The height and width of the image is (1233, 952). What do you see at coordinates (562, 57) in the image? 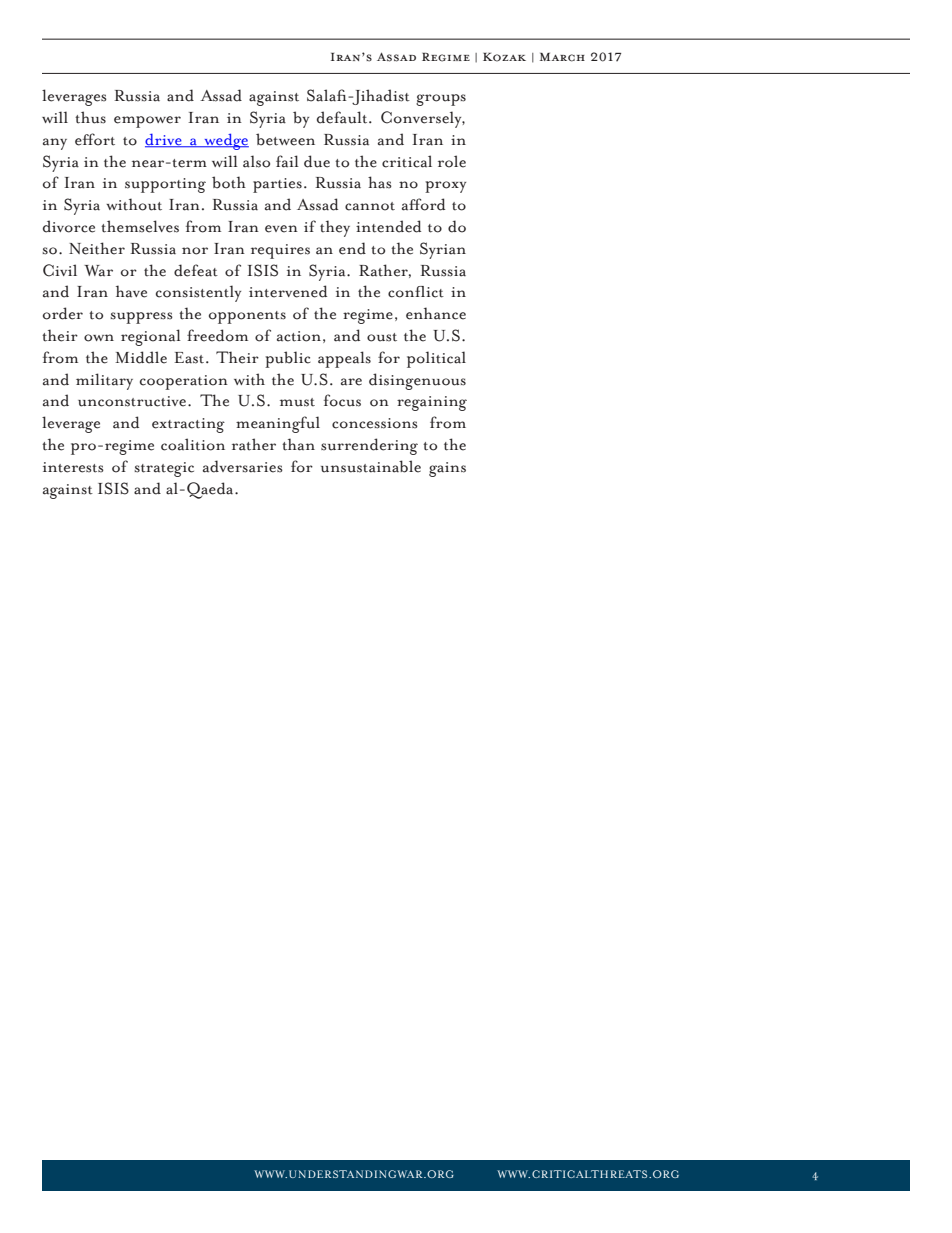
I see `March` at bounding box center [562, 57].
